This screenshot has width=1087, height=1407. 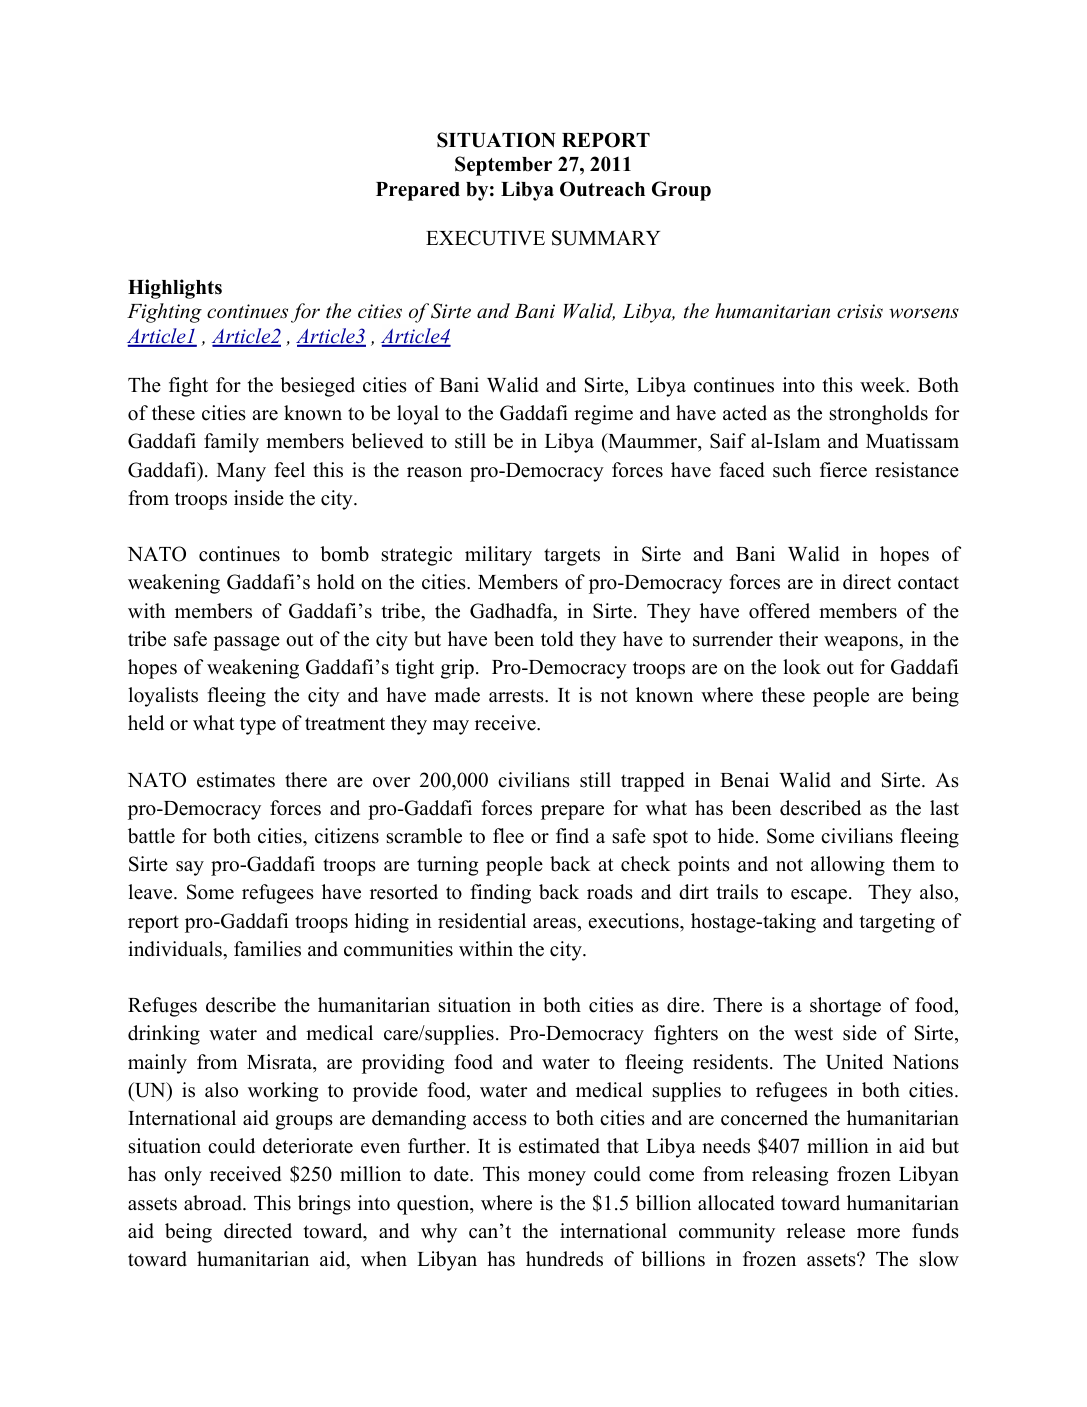 What do you see at coordinates (214, 1203) in the screenshot?
I see `abroad` at bounding box center [214, 1203].
